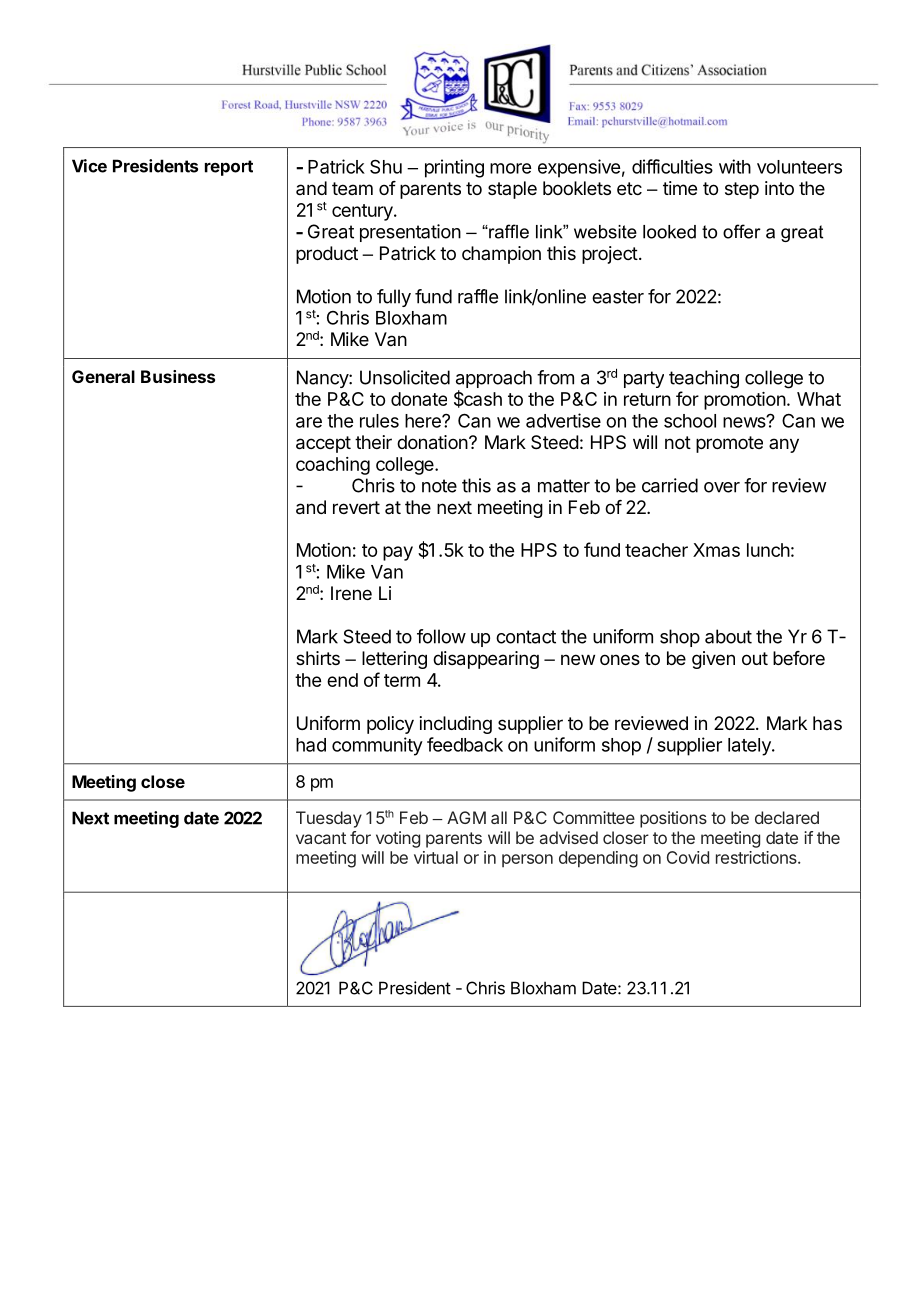 The height and width of the screenshot is (1308, 924). What do you see at coordinates (456, 725) in the screenshot?
I see `including` at bounding box center [456, 725].
